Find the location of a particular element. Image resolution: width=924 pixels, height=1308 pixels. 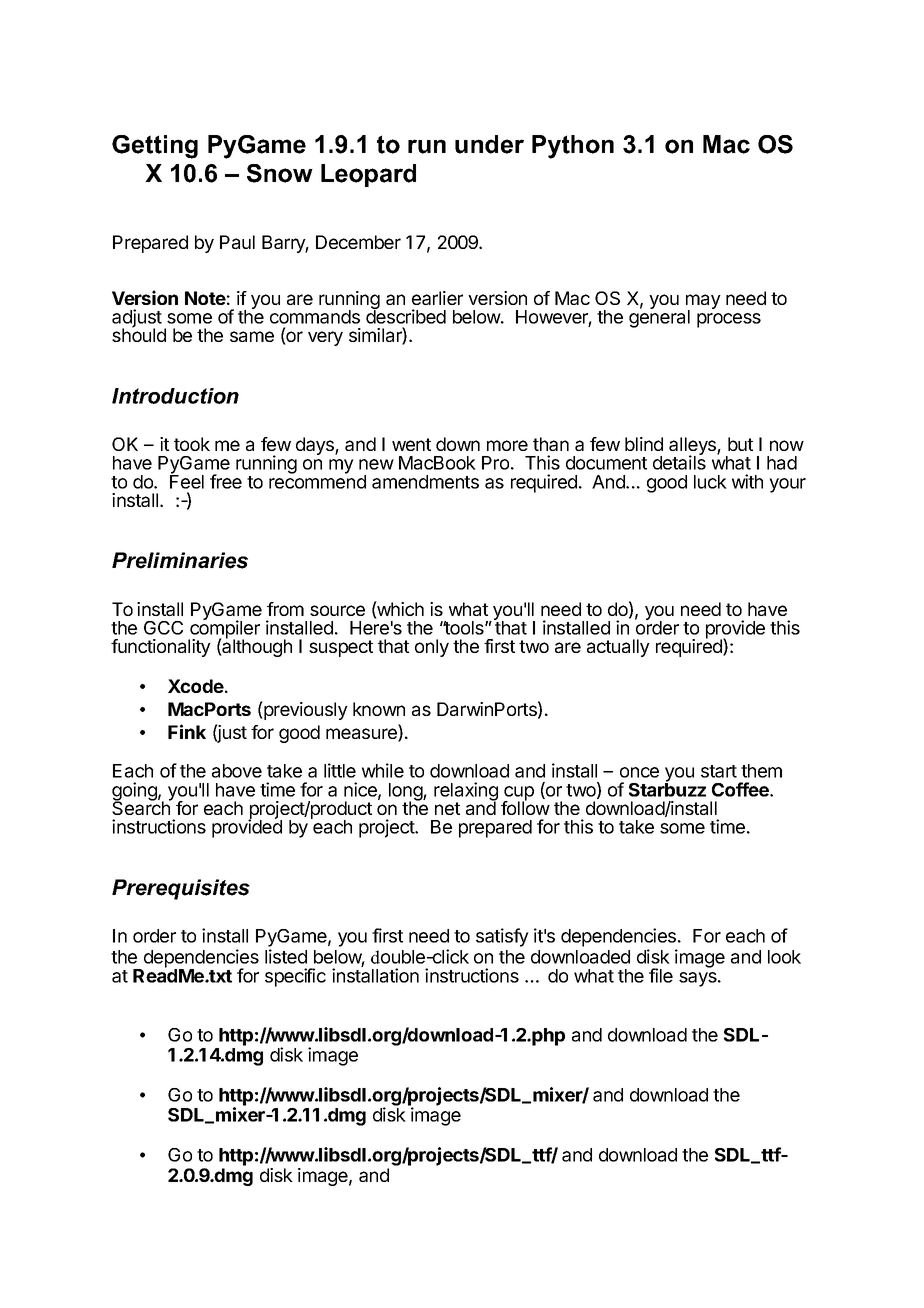

under is located at coordinates (489, 144).
